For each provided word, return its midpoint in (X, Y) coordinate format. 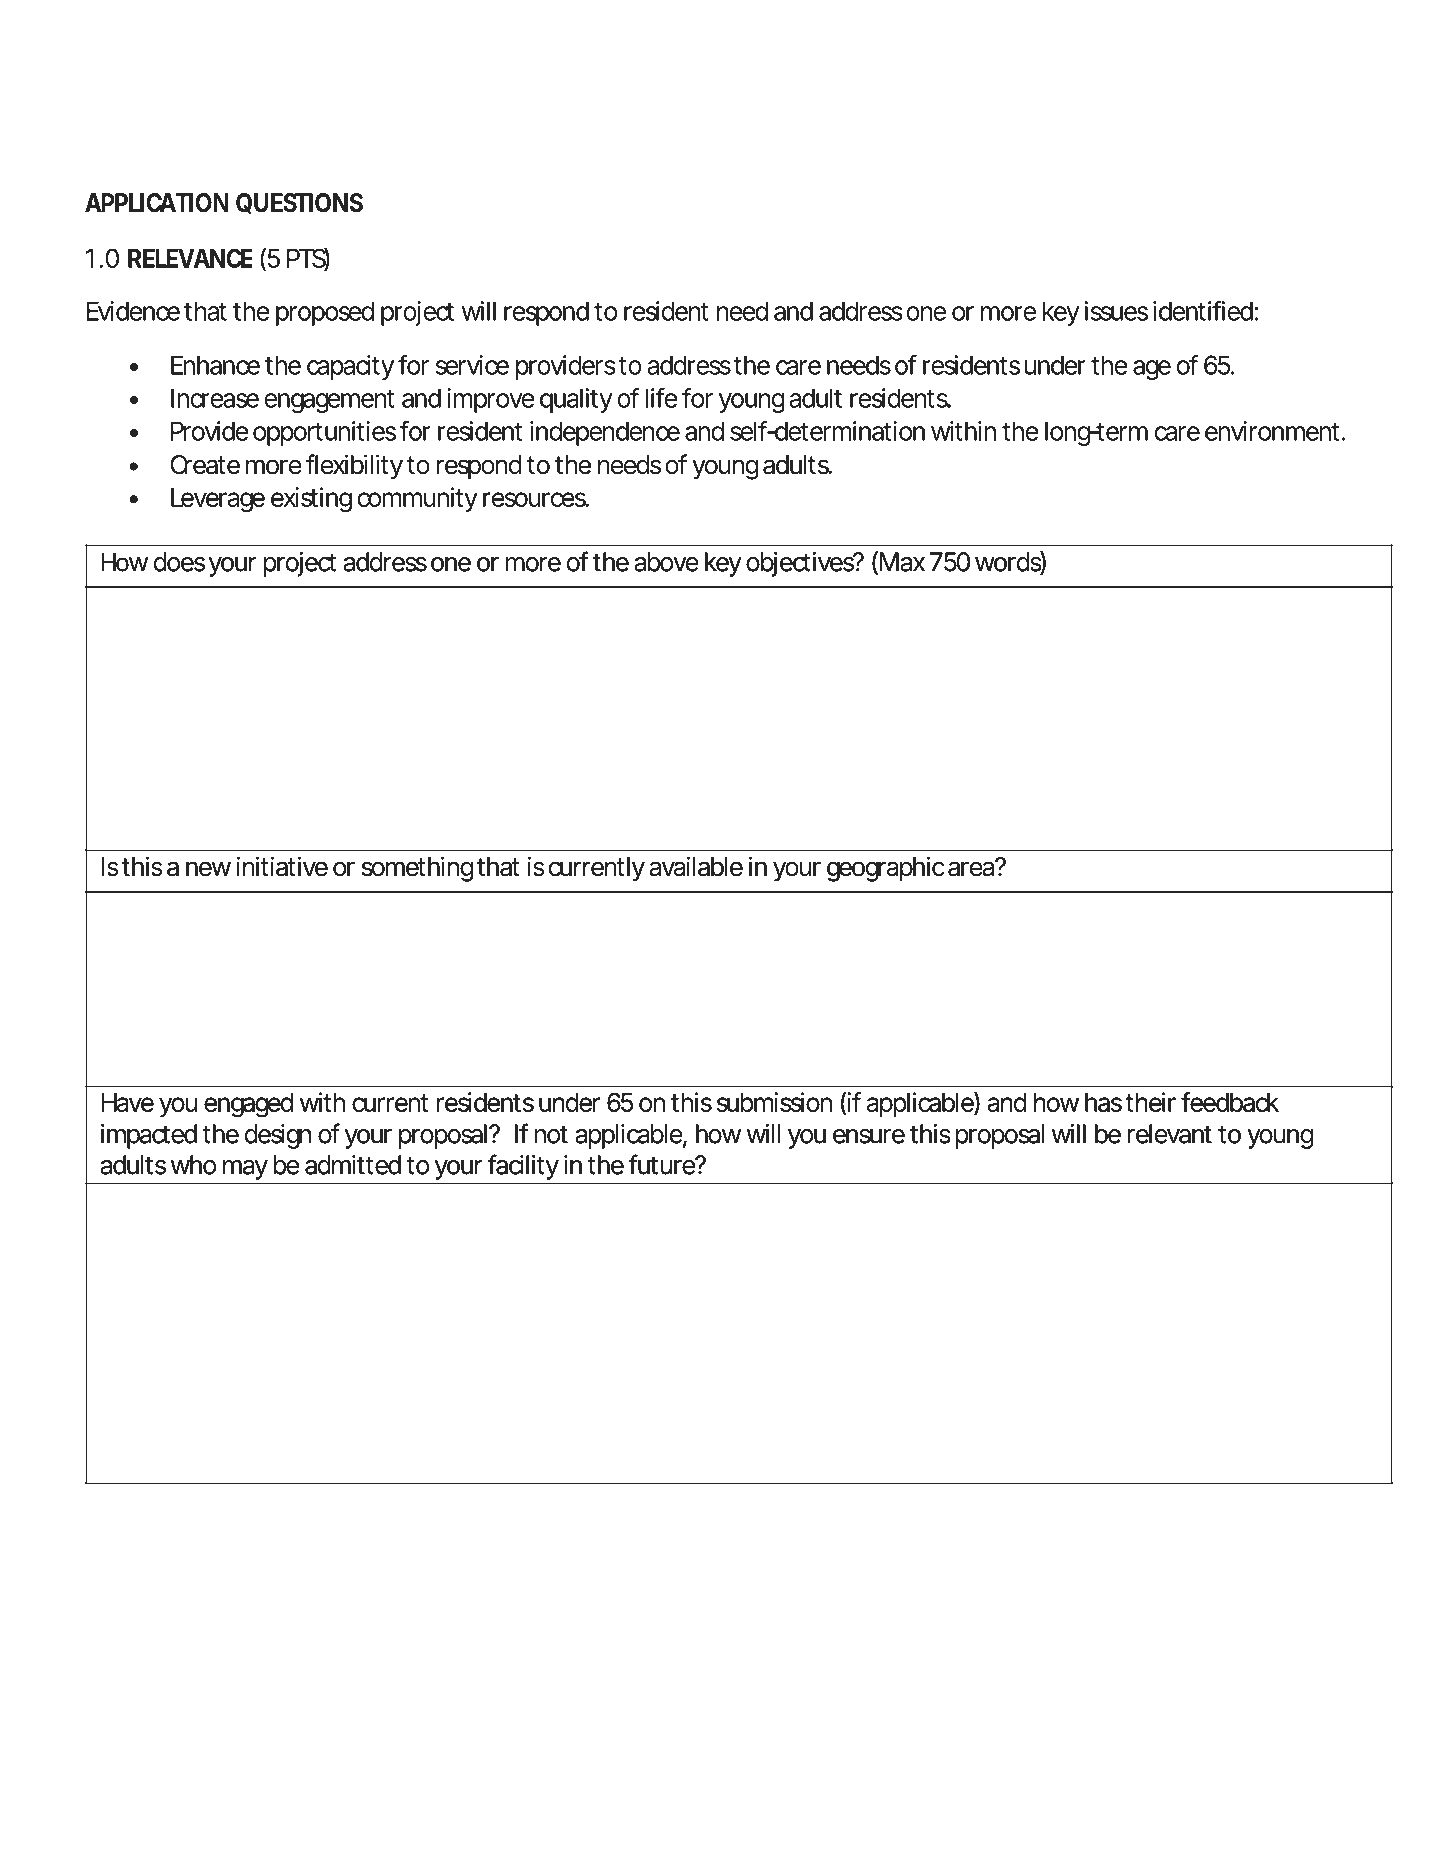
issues (1116, 311)
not (551, 1134)
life (661, 398)
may (245, 1170)
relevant (1170, 1134)
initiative (282, 866)
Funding (330, 1733)
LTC (258, 1730)
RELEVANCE (190, 258)
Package (526, 1733)
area (973, 869)
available (696, 866)
